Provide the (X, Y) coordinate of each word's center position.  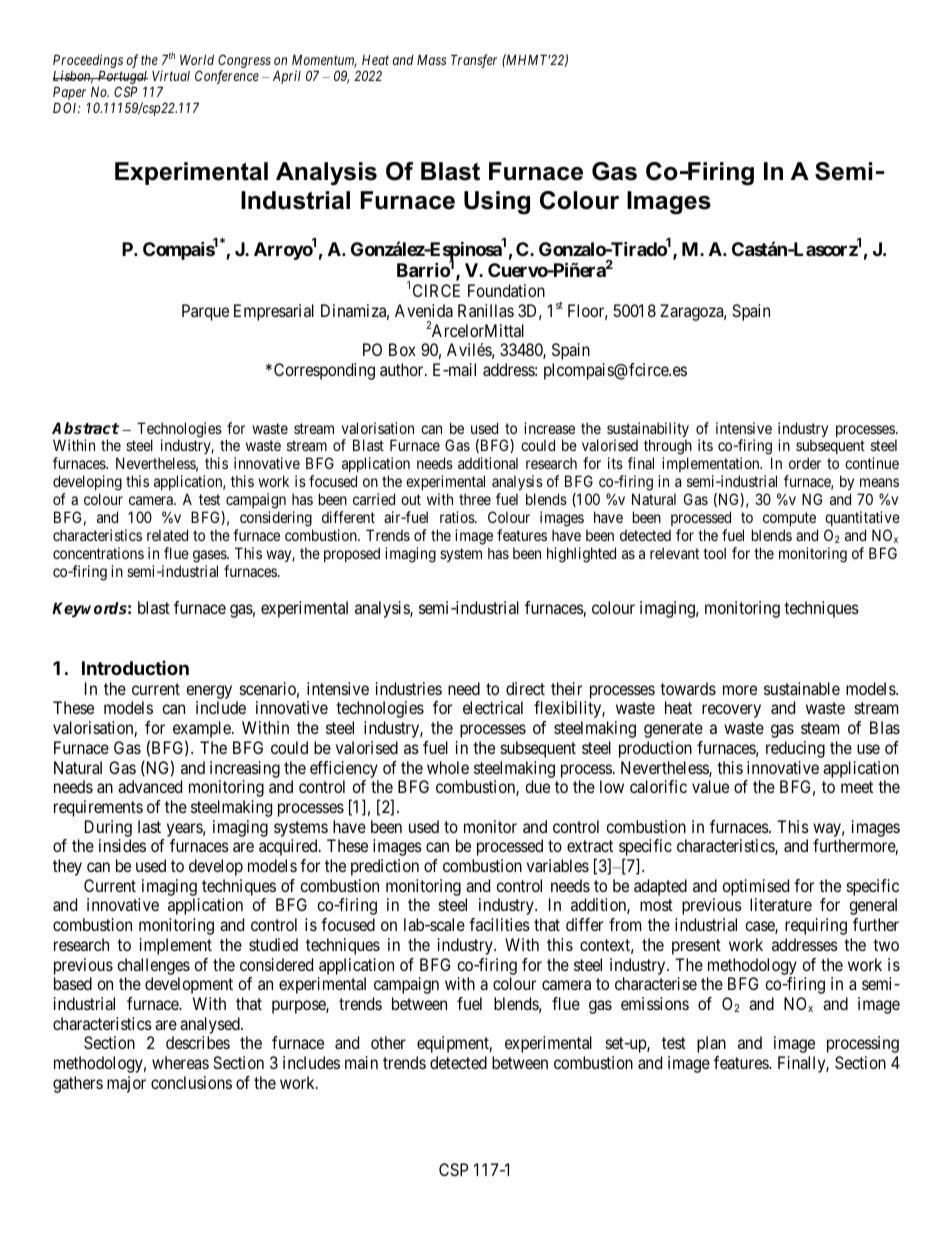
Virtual (171, 75)
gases (210, 556)
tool (714, 553)
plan (711, 1044)
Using (497, 203)
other (388, 1042)
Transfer (474, 61)
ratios (458, 517)
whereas (180, 1062)
